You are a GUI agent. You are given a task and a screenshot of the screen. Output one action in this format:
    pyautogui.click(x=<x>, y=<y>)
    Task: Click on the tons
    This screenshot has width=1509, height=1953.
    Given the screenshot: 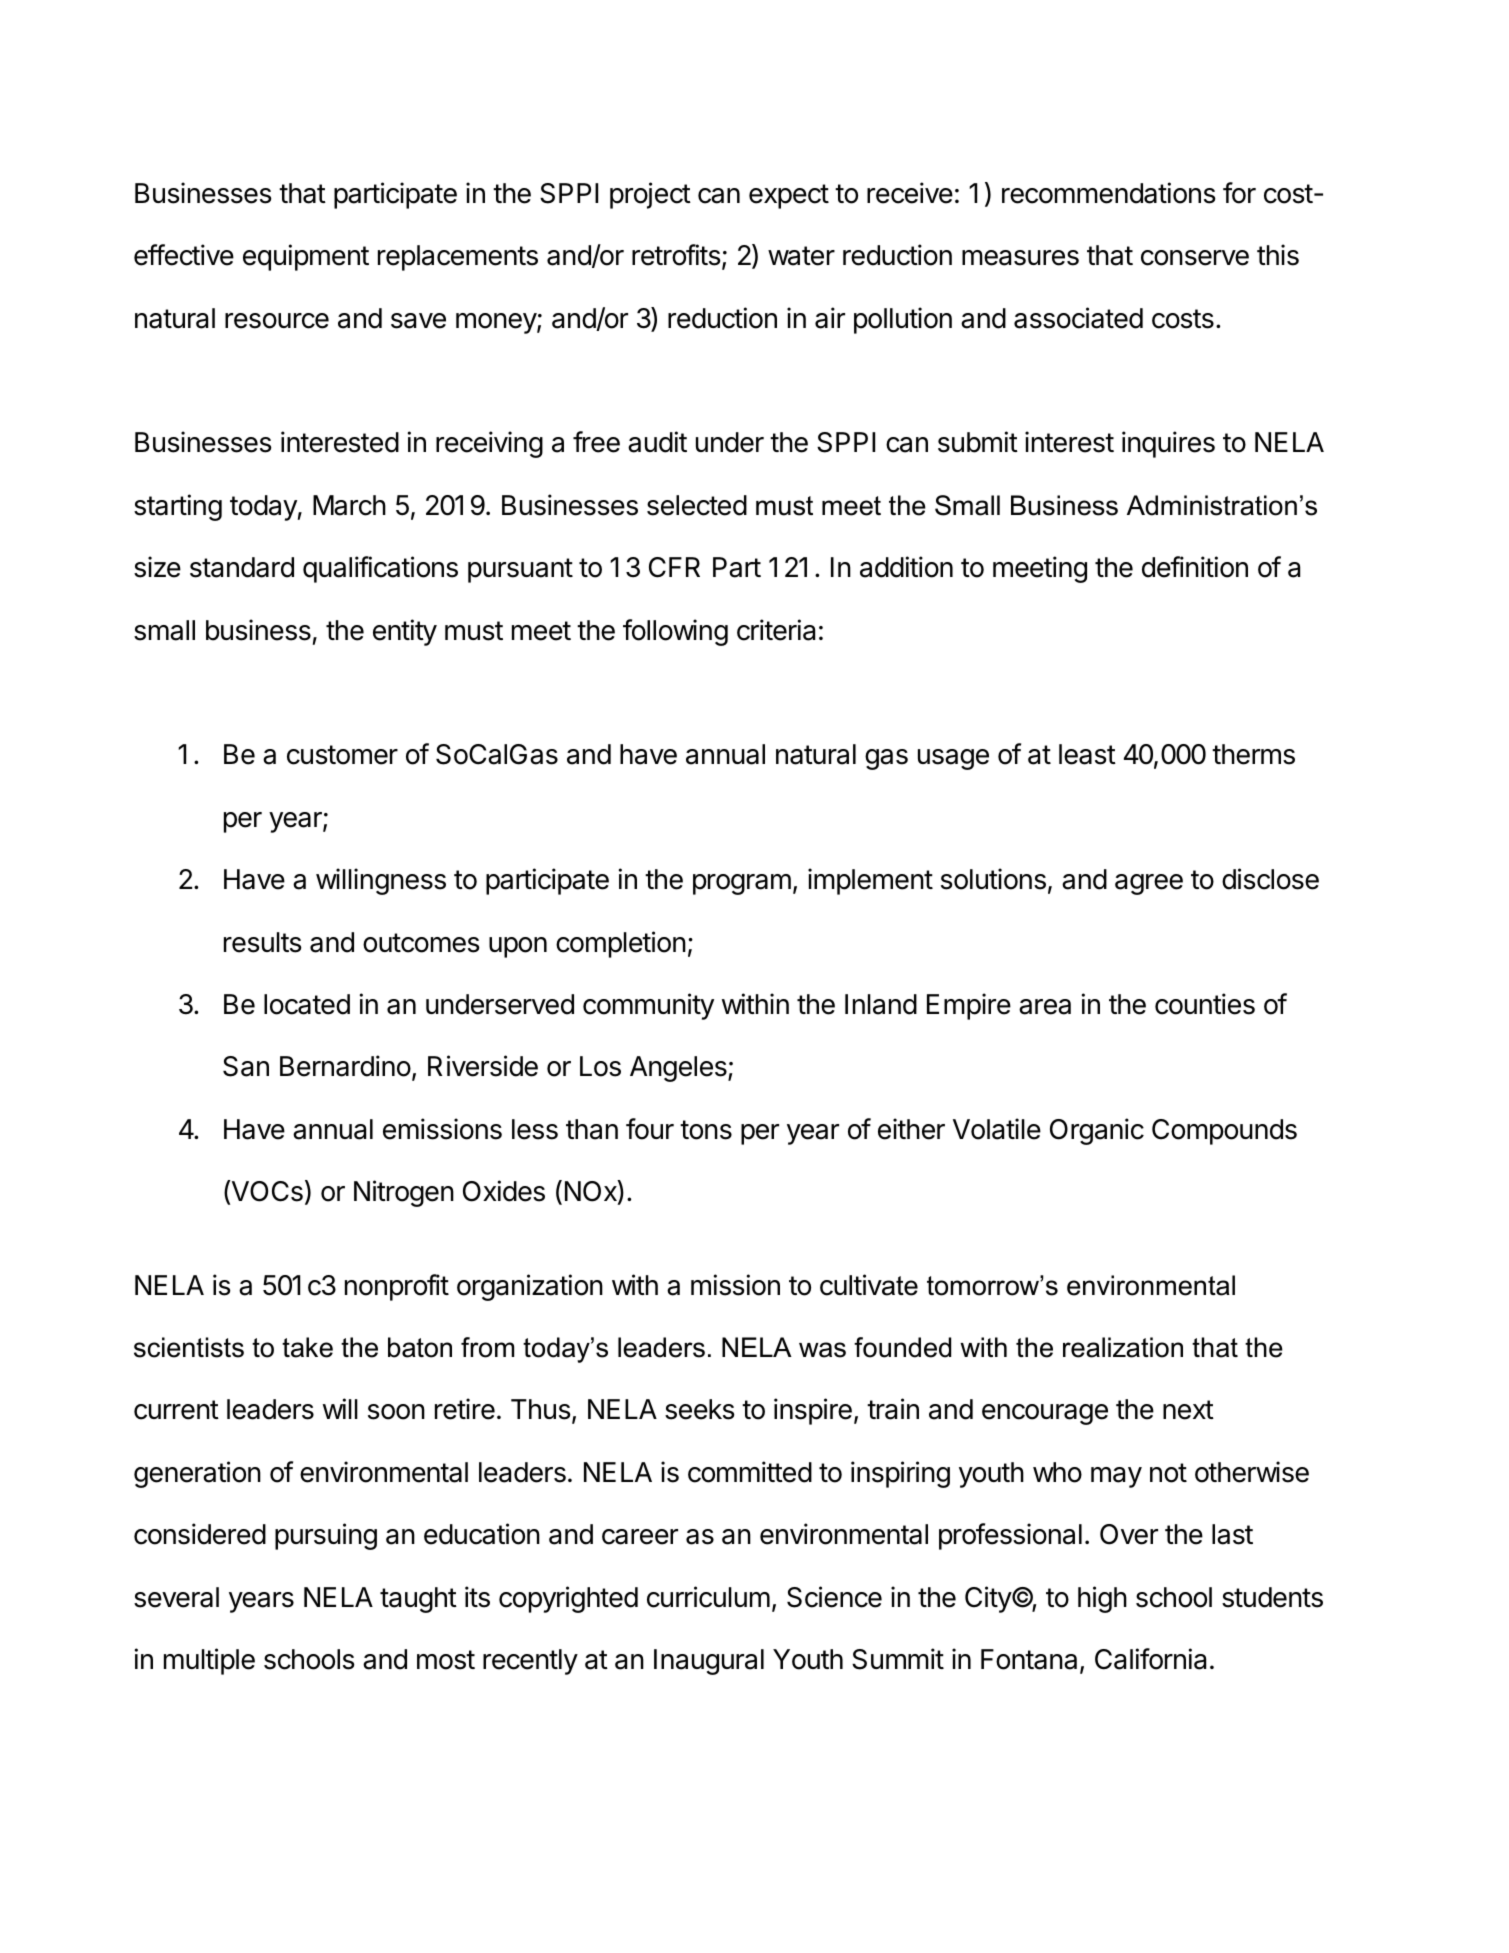 What is the action you would take?
    pyautogui.click(x=706, y=1130)
